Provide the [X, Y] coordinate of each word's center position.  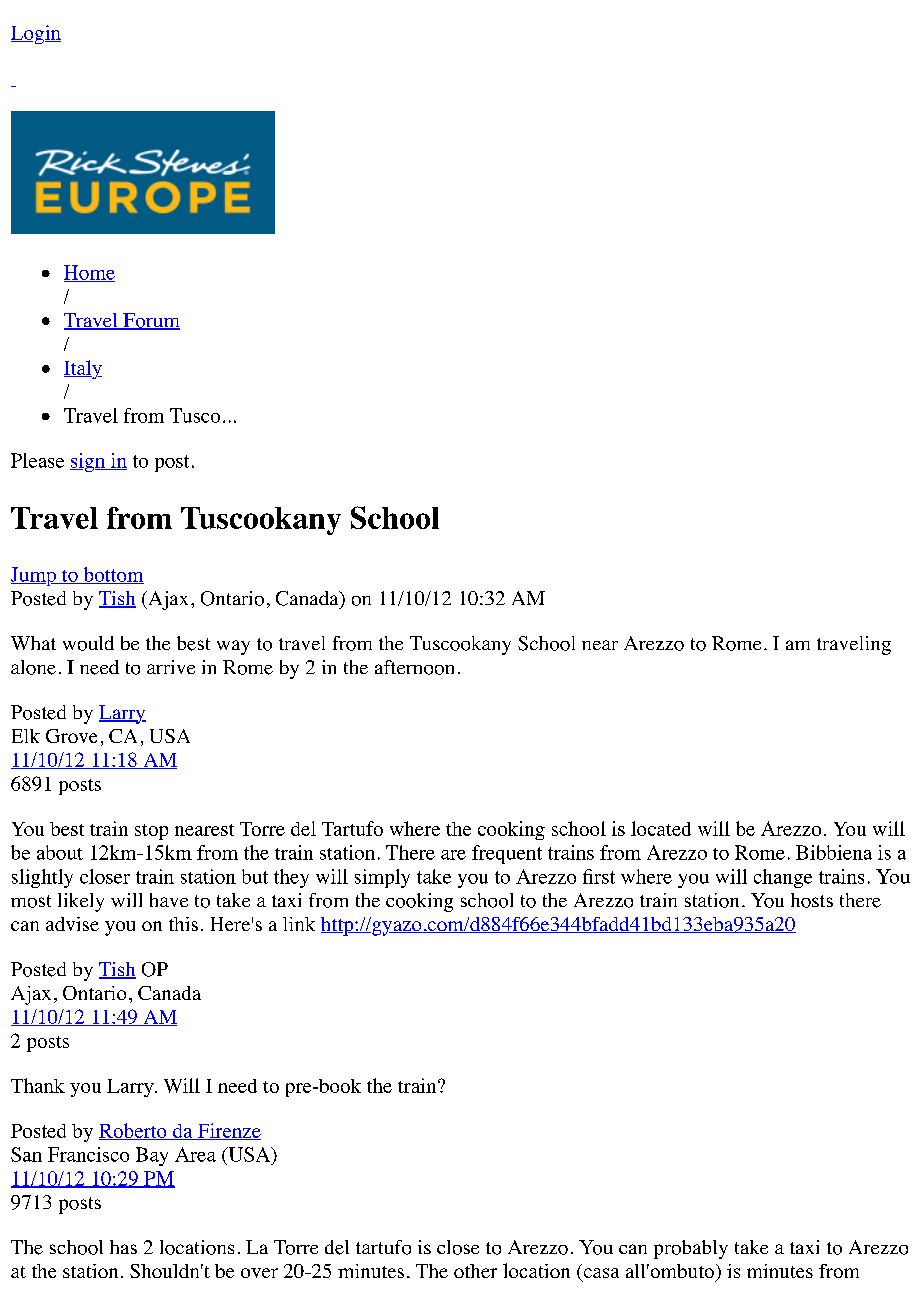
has [123, 1247]
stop [151, 832]
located [661, 828]
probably [691, 1249]
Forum [150, 321]
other [475, 1271]
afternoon [414, 667]
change [783, 878]
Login [36, 34]
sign [88, 462]
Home [89, 273]
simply [382, 878]
